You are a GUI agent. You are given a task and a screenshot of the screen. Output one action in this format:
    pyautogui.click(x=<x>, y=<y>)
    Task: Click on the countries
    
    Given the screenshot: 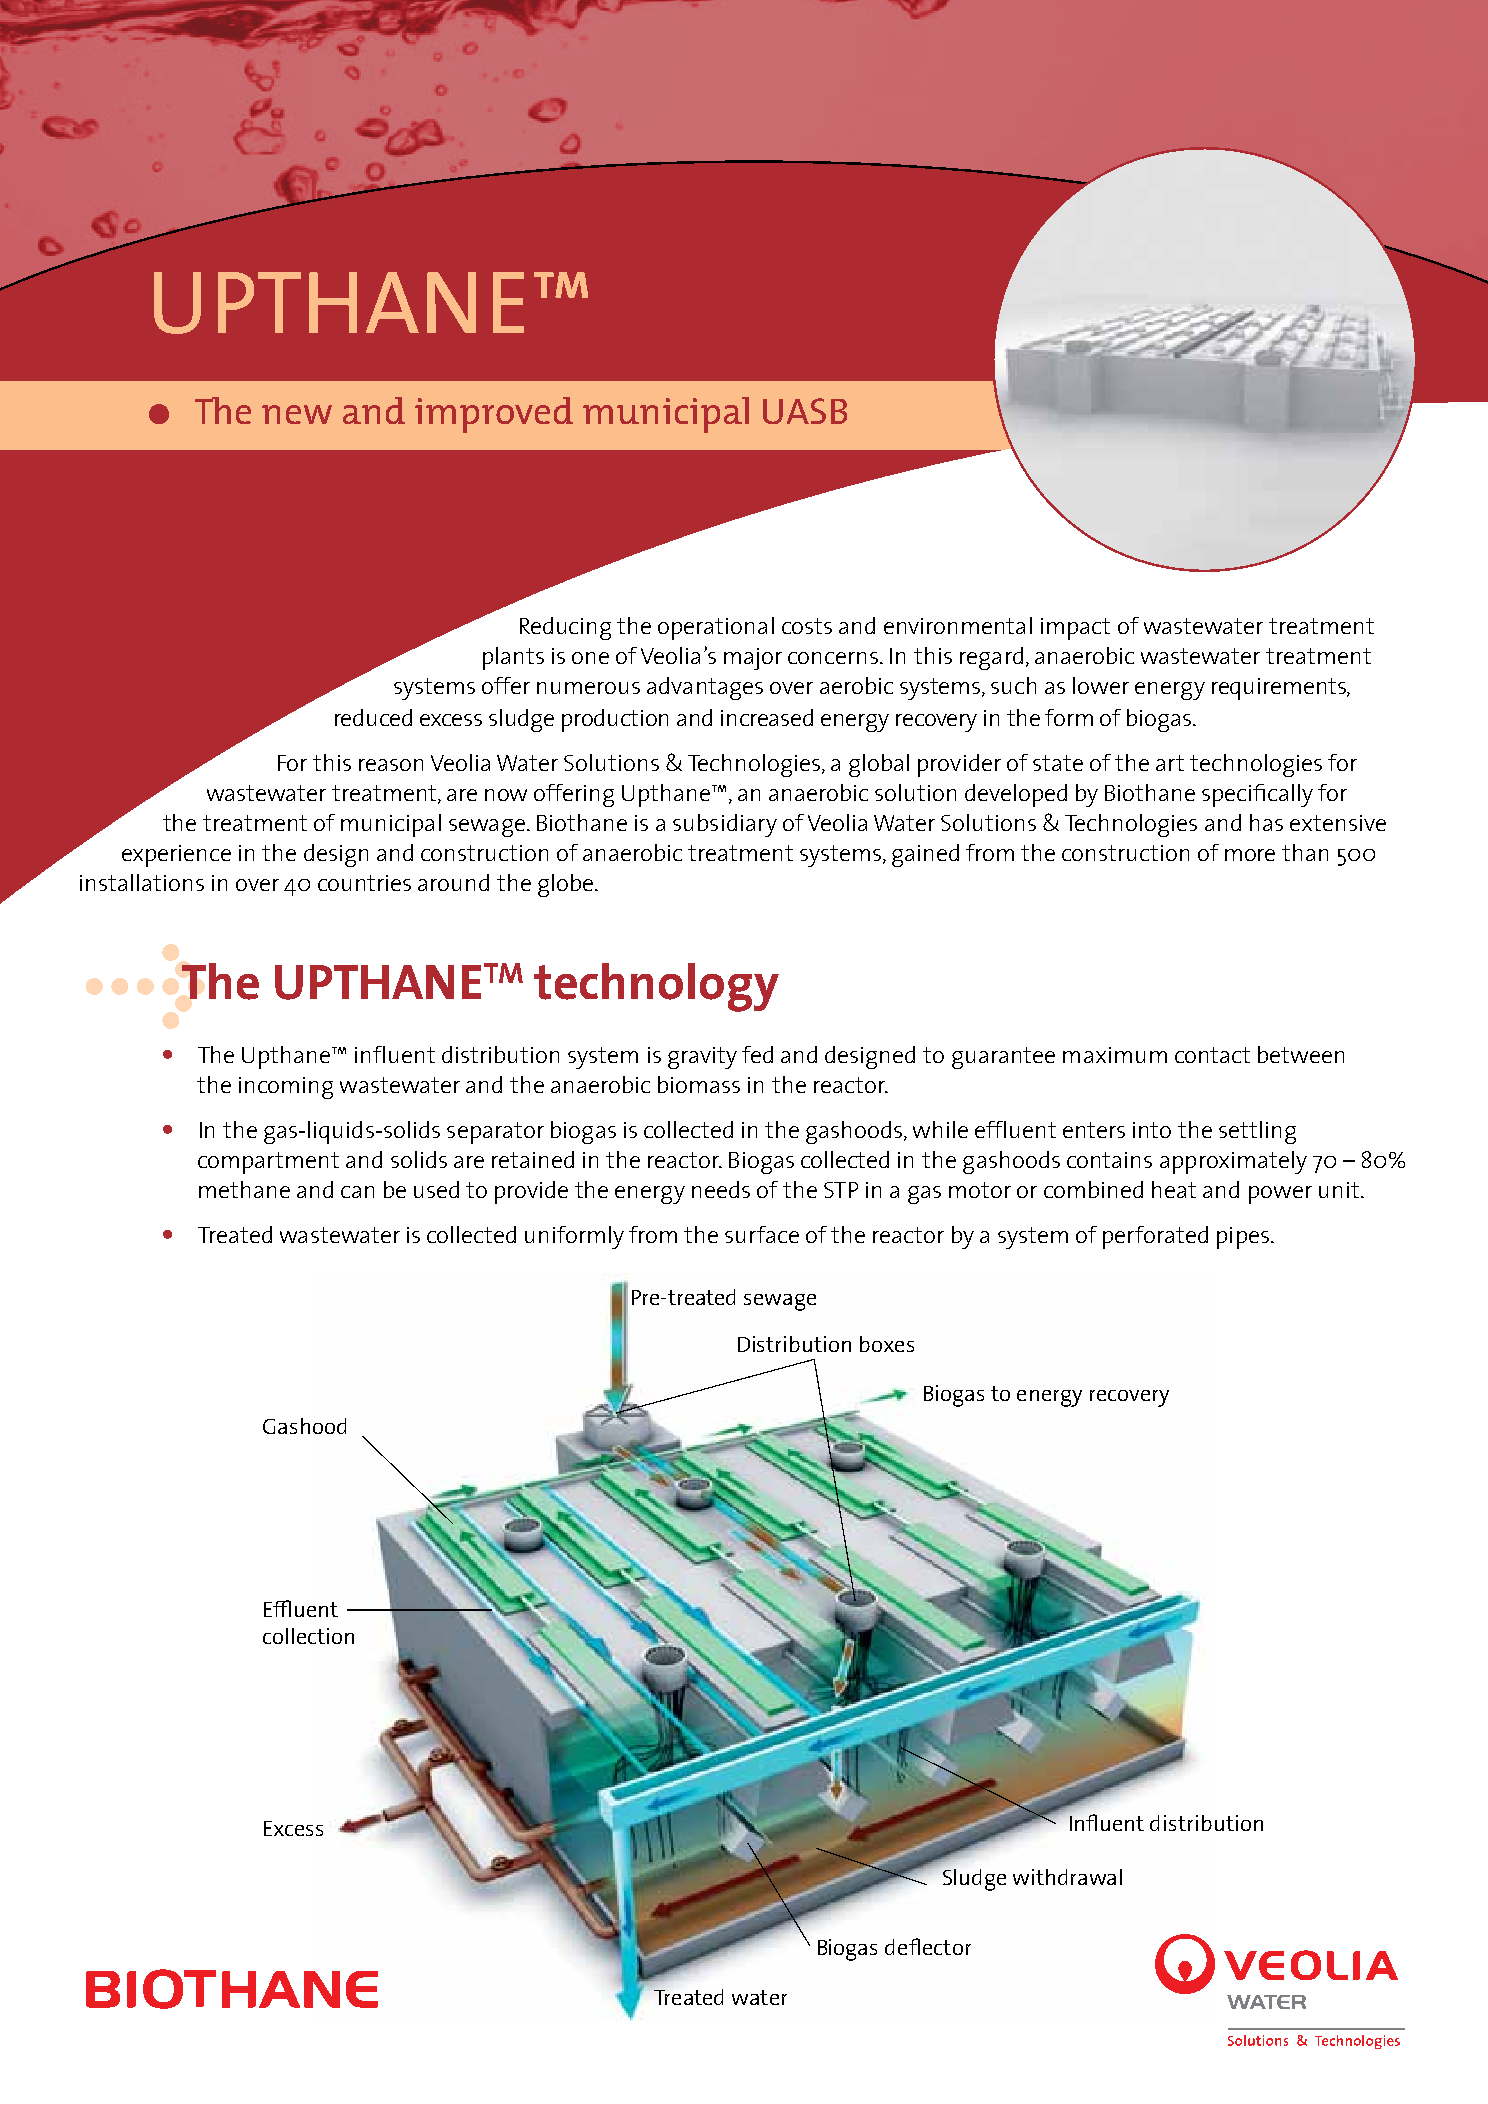 What is the action you would take?
    pyautogui.click(x=364, y=883)
